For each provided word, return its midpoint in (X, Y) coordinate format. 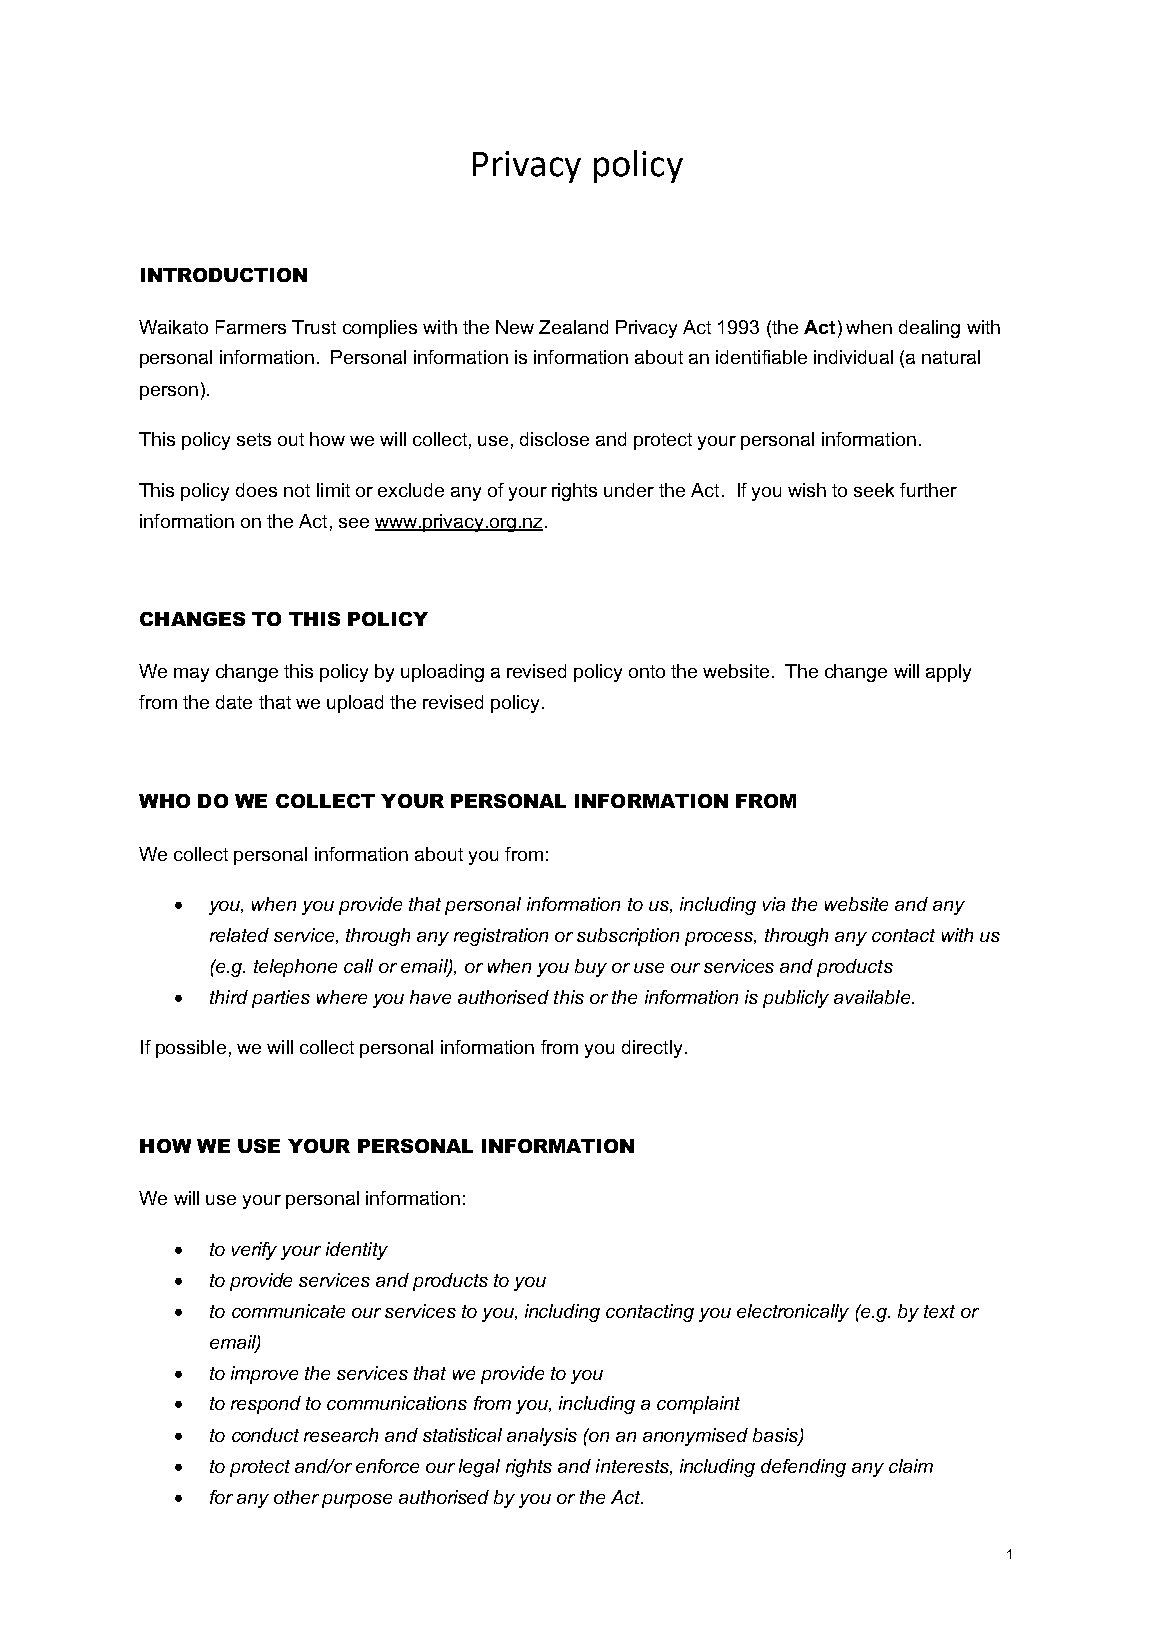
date (234, 702)
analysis (542, 1437)
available (873, 997)
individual (853, 357)
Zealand (573, 327)
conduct (265, 1435)
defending (803, 1468)
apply (948, 673)
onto (647, 671)
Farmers (251, 327)
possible (191, 1049)
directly (652, 1049)
